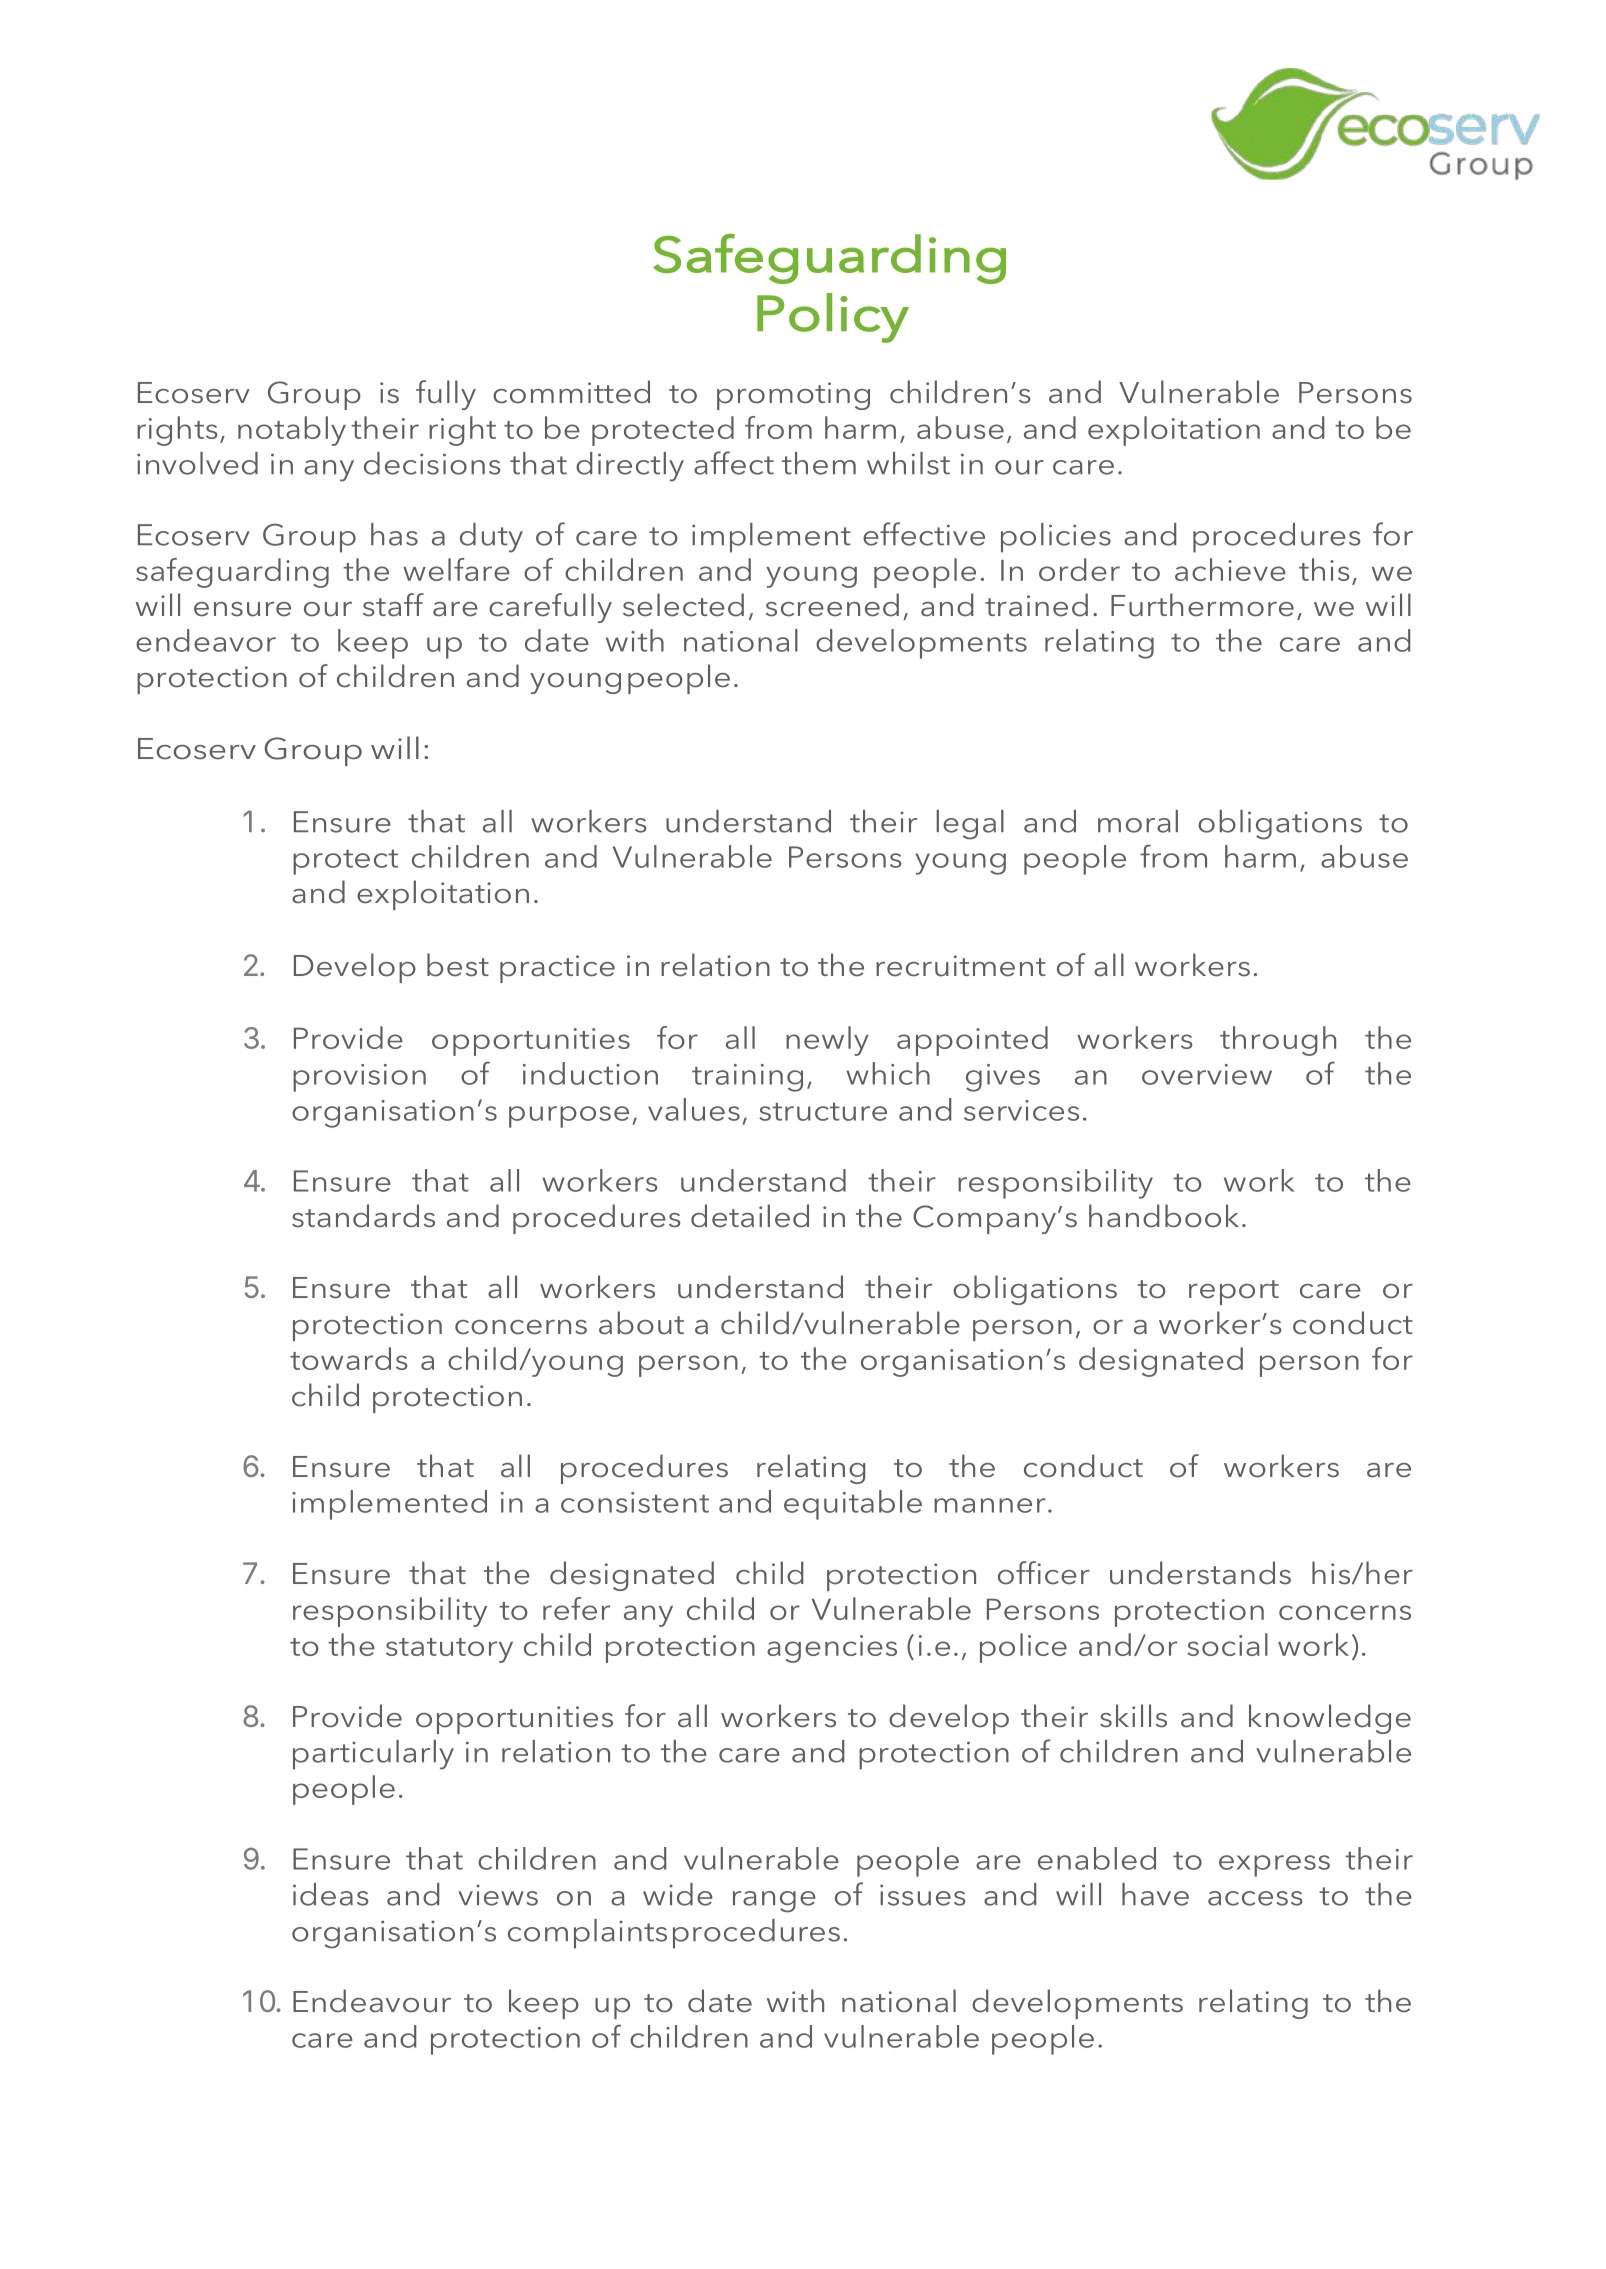 The height and width of the screenshot is (2269, 1606). What do you see at coordinates (774, 1902) in the screenshot?
I see `range` at bounding box center [774, 1902].
